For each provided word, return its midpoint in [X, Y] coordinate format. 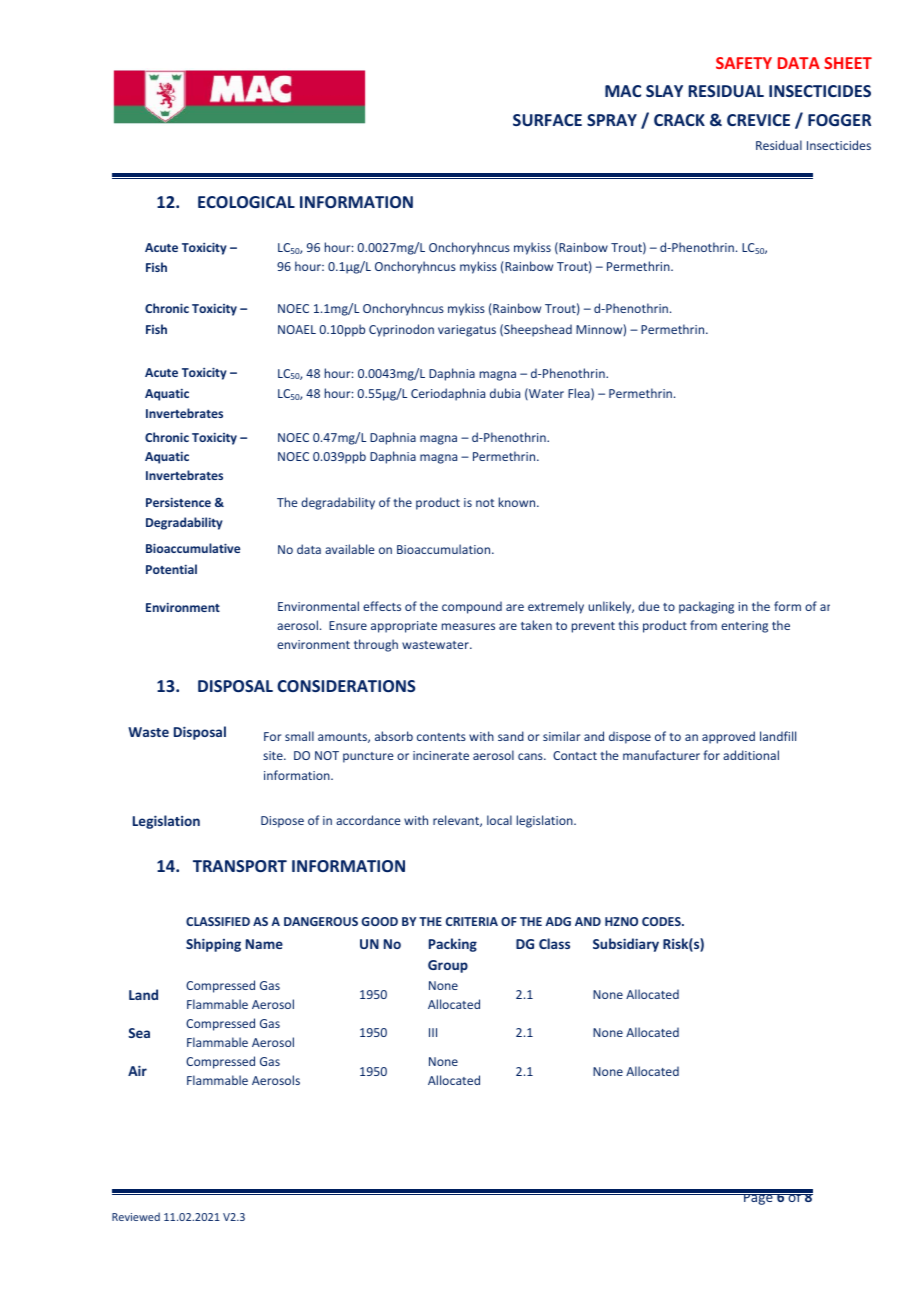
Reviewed [136, 1216]
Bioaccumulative [193, 548]
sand [511, 736]
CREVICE [758, 120]
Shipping [213, 945]
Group [448, 966]
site [274, 755]
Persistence [178, 502]
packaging [706, 607]
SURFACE [547, 120]
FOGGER [839, 120]
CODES [662, 921]
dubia [505, 393]
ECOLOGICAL [246, 202]
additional [751, 755]
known [518, 502]
